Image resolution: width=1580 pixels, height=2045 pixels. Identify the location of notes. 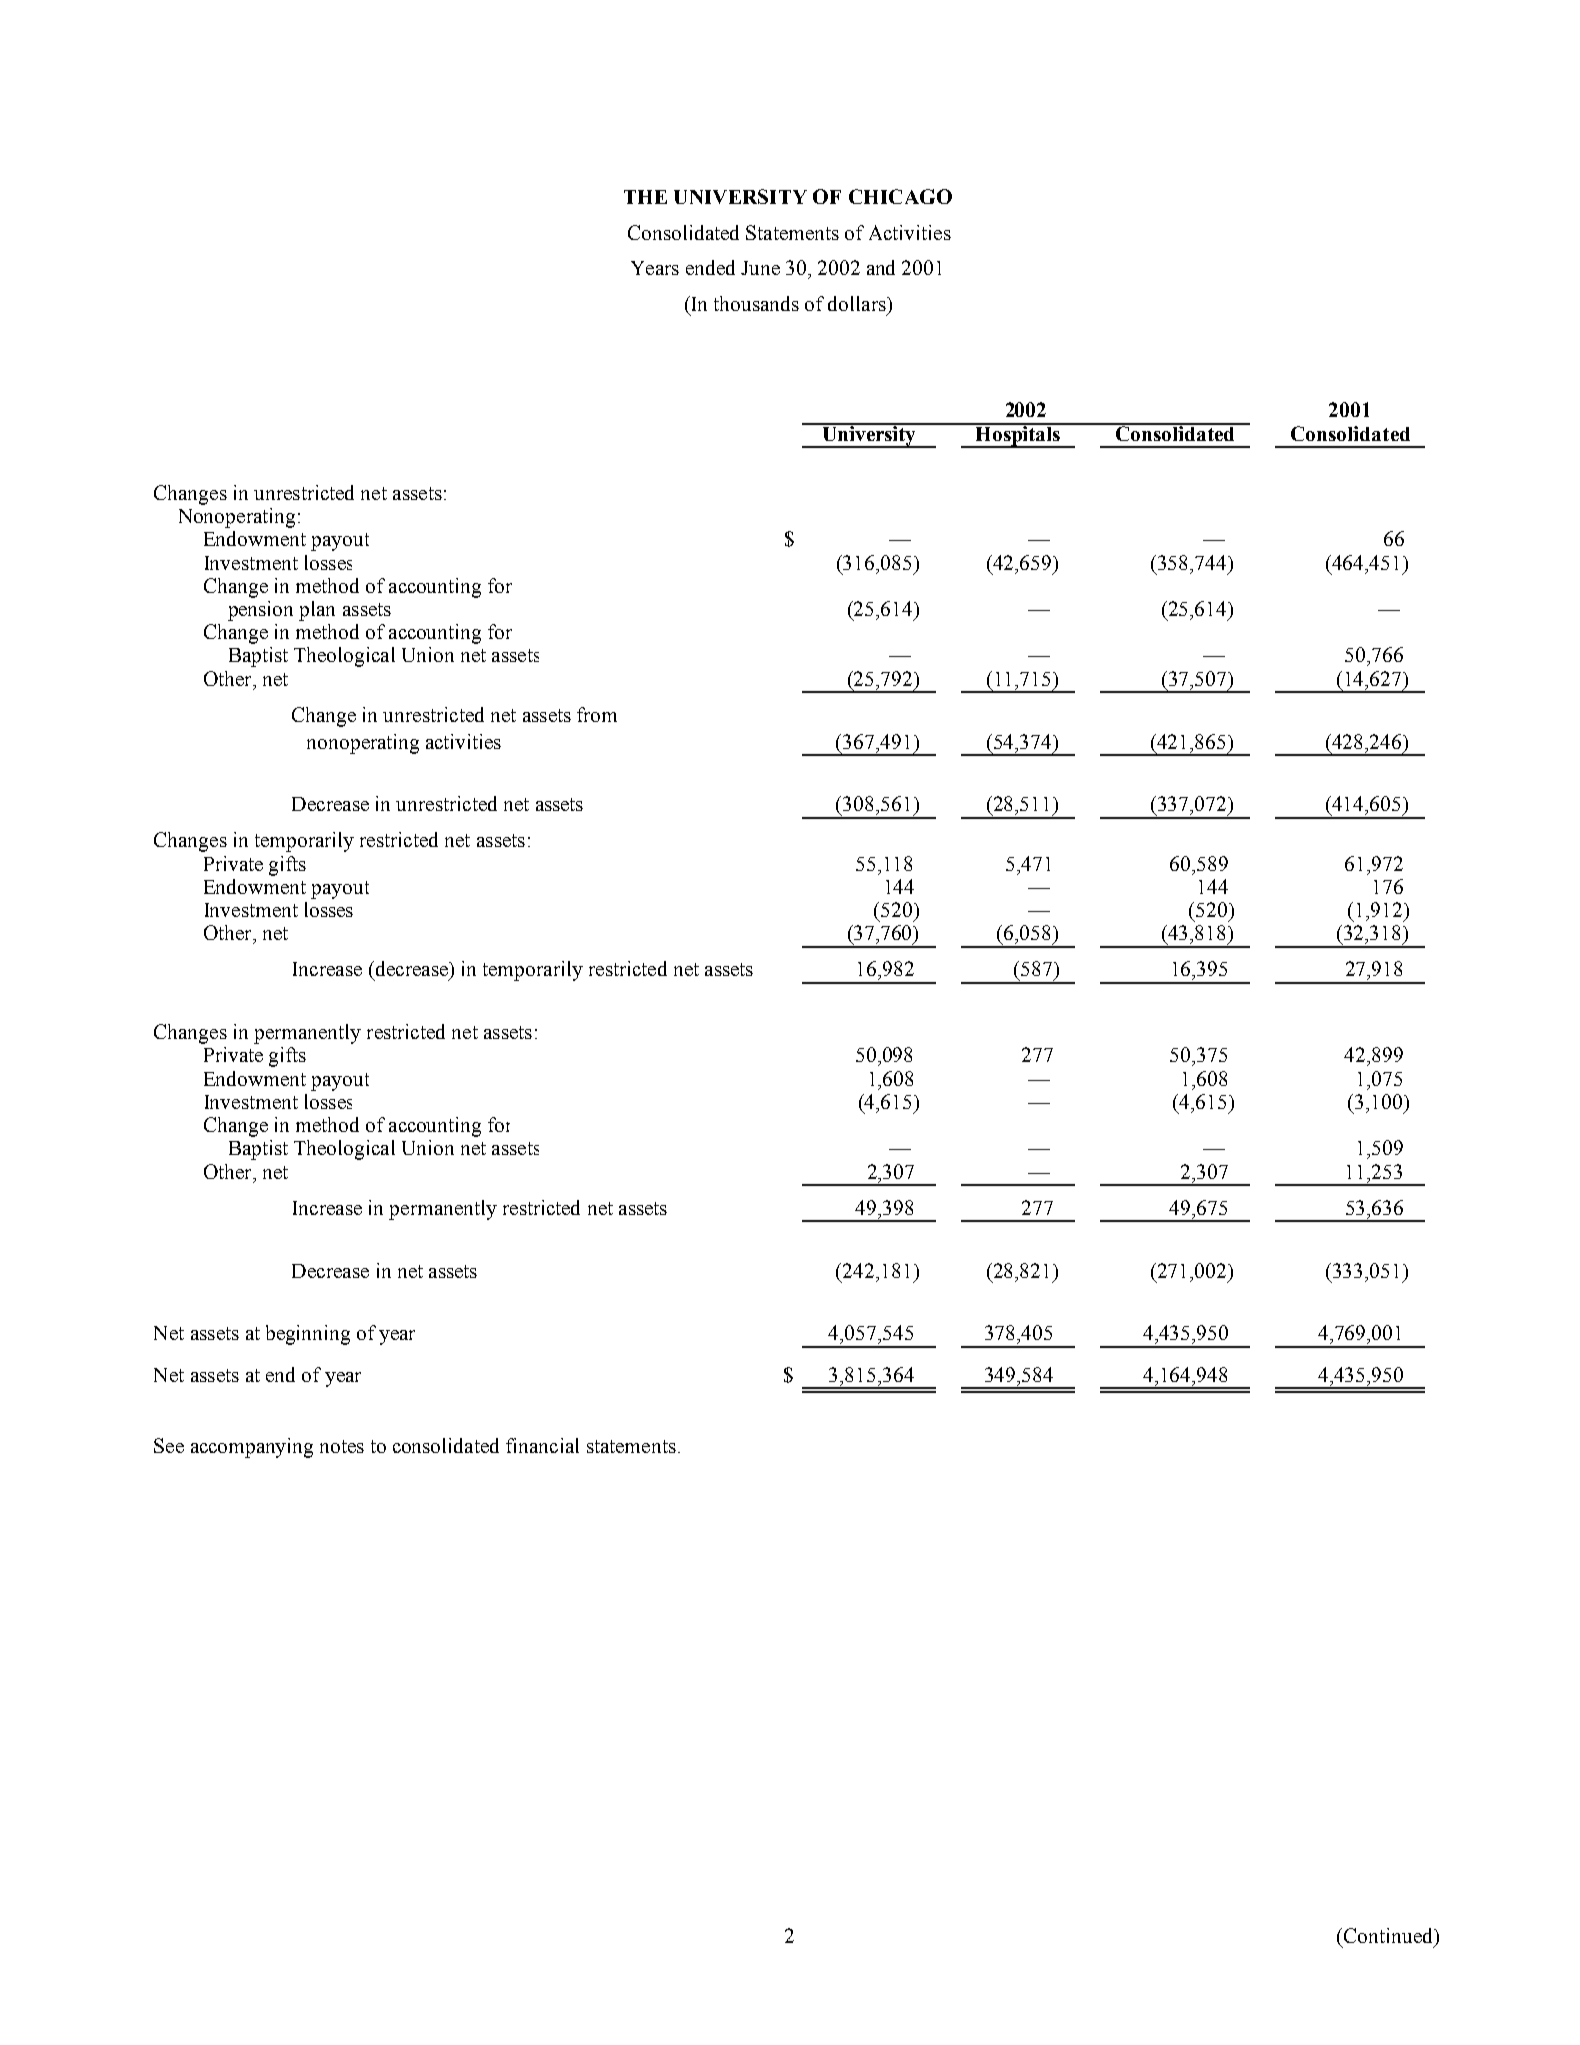
(342, 1446).
